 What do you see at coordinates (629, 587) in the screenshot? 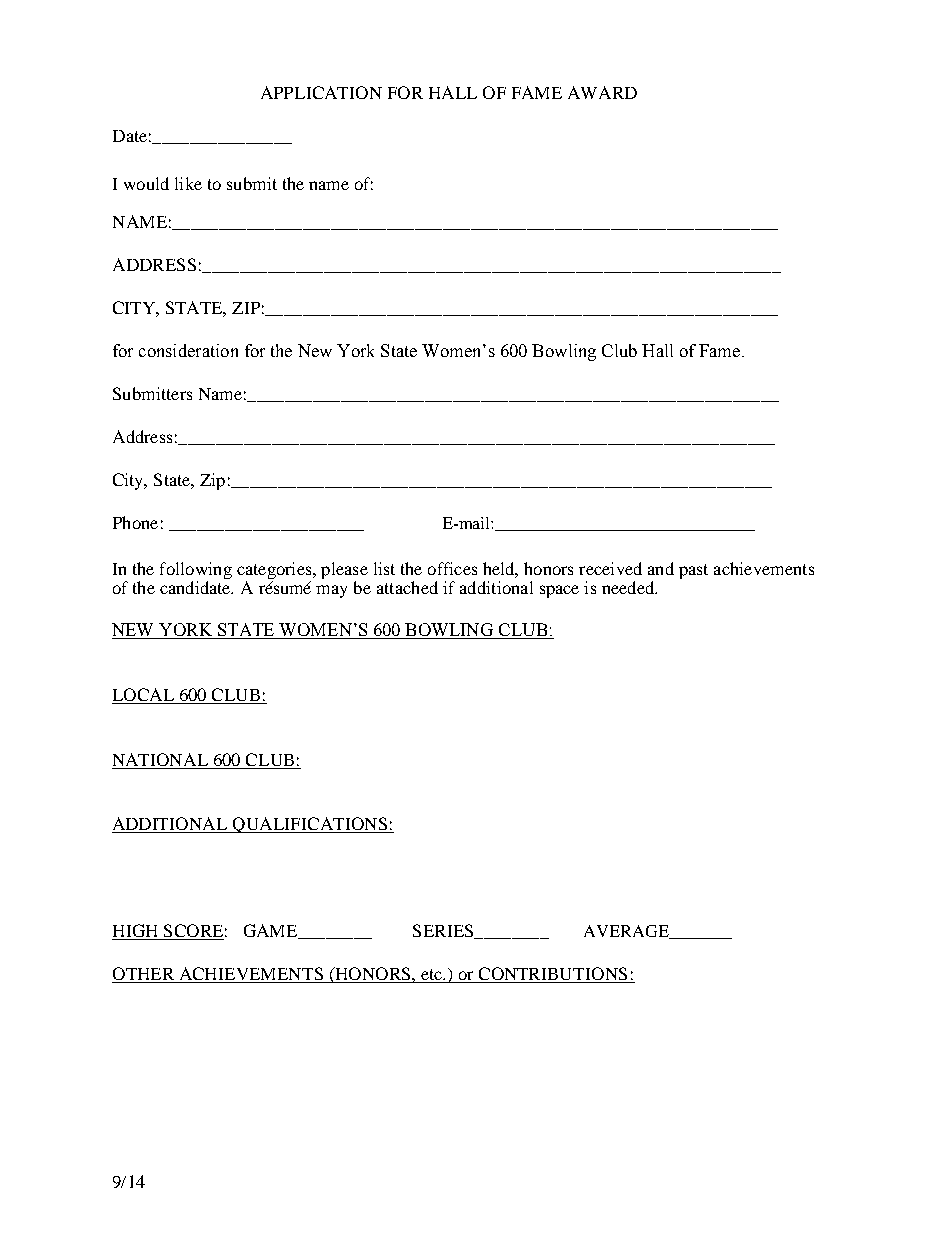
I see `needed` at bounding box center [629, 587].
